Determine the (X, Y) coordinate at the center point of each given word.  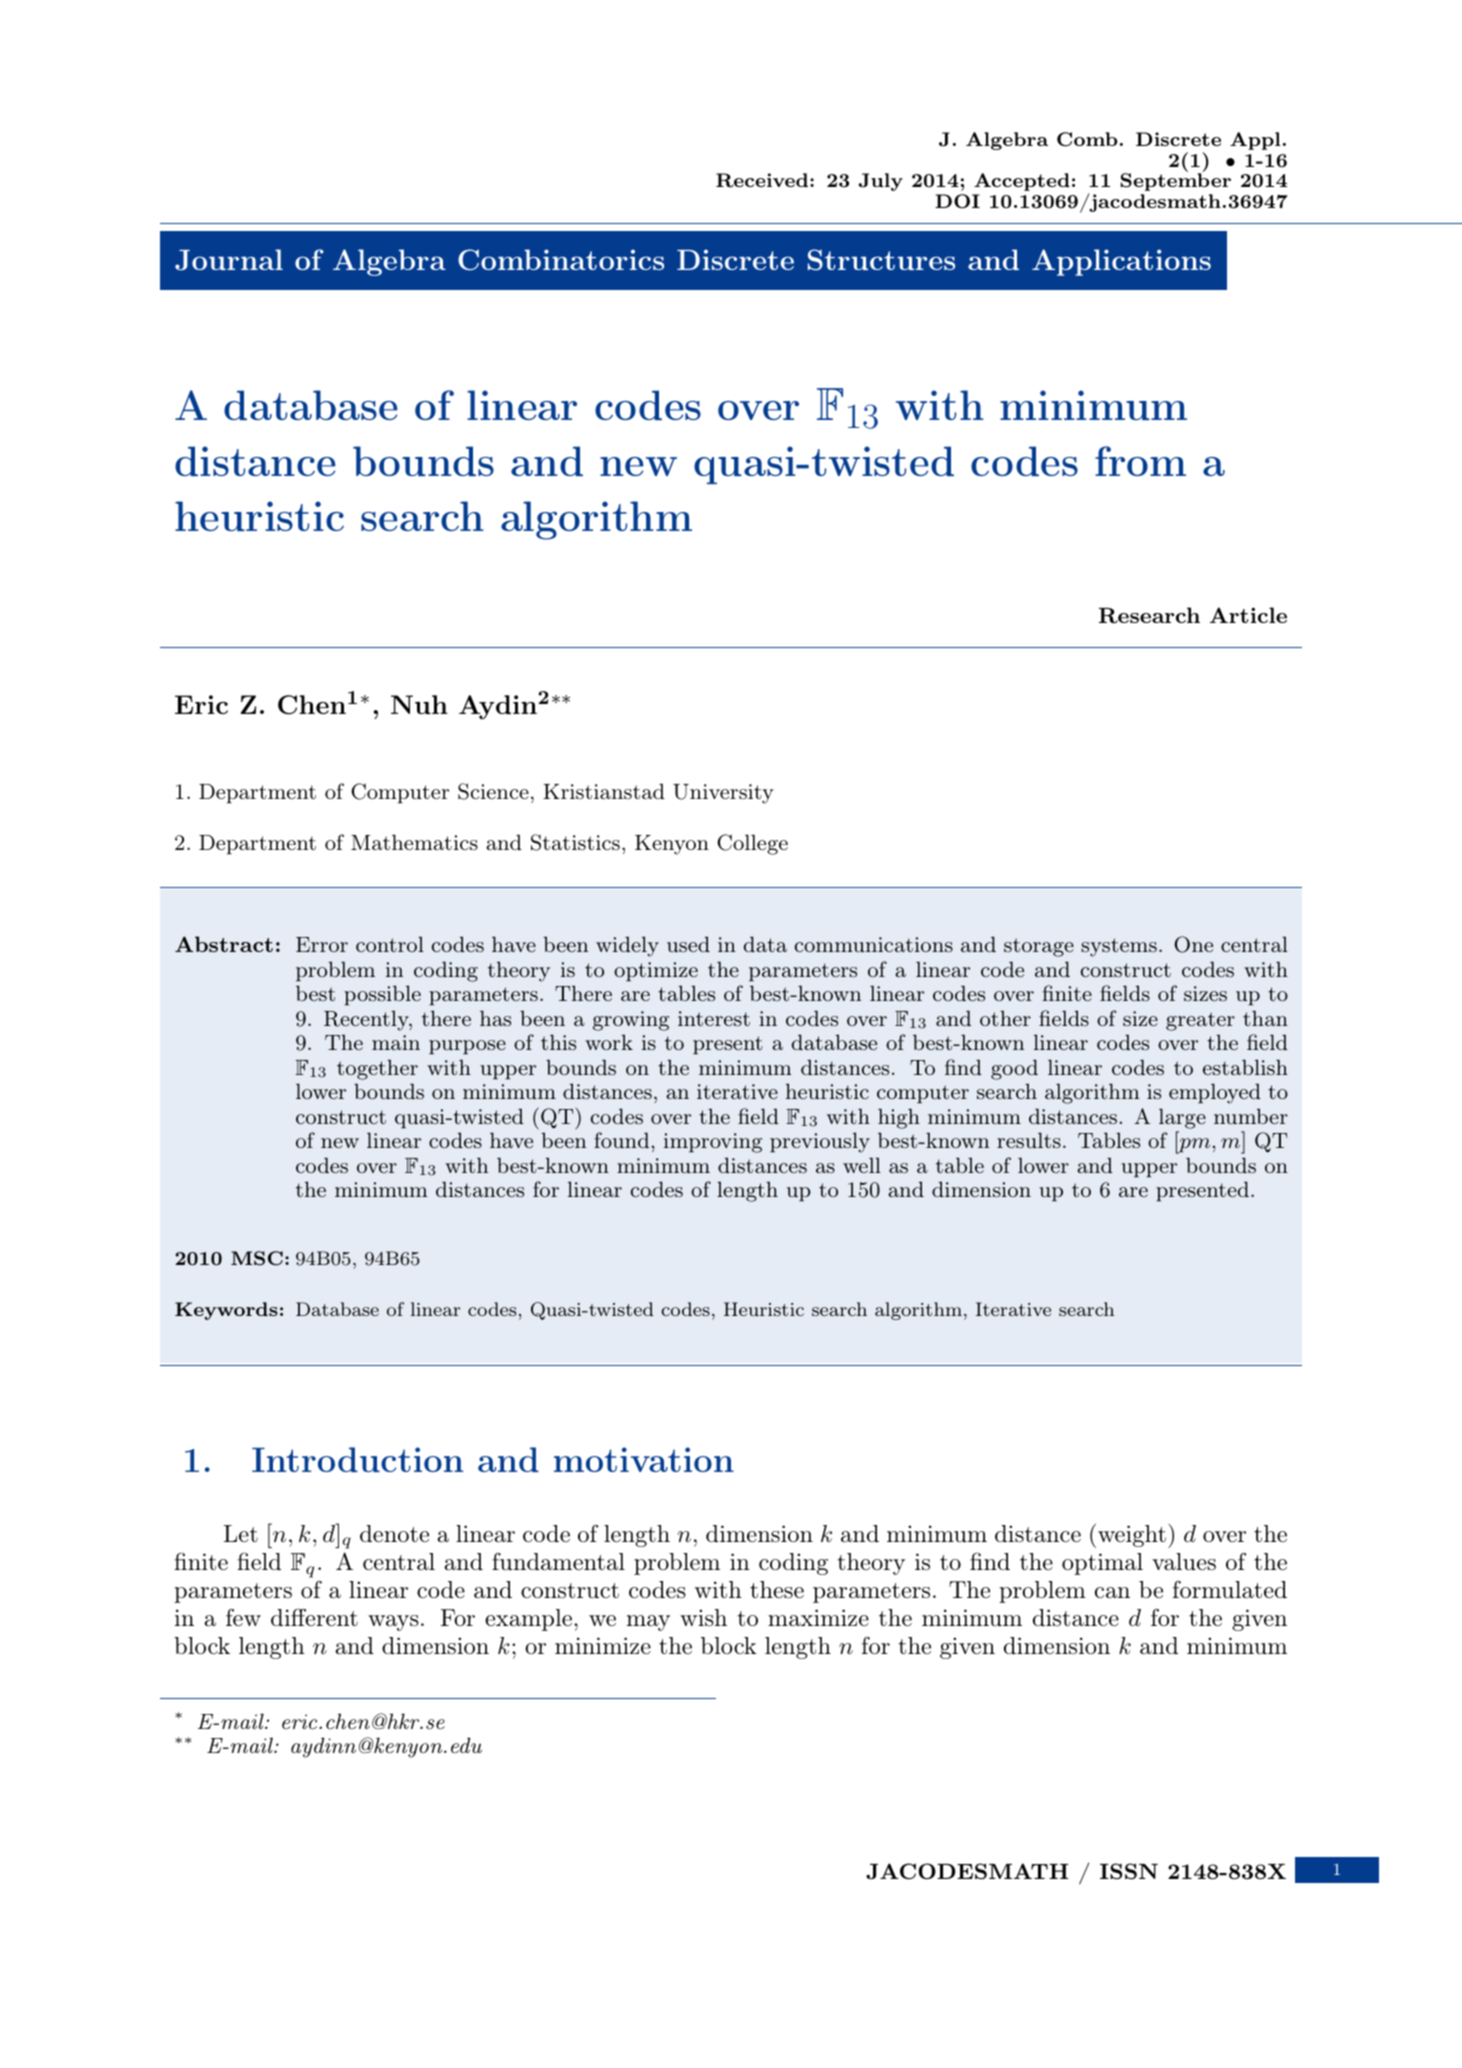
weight (1132, 1536)
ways (393, 1623)
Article (1248, 615)
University (723, 794)
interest (714, 1018)
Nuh (419, 704)
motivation (644, 1459)
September (1176, 182)
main (396, 1042)
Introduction (357, 1459)
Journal (229, 260)
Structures (881, 260)
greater (1200, 1021)
